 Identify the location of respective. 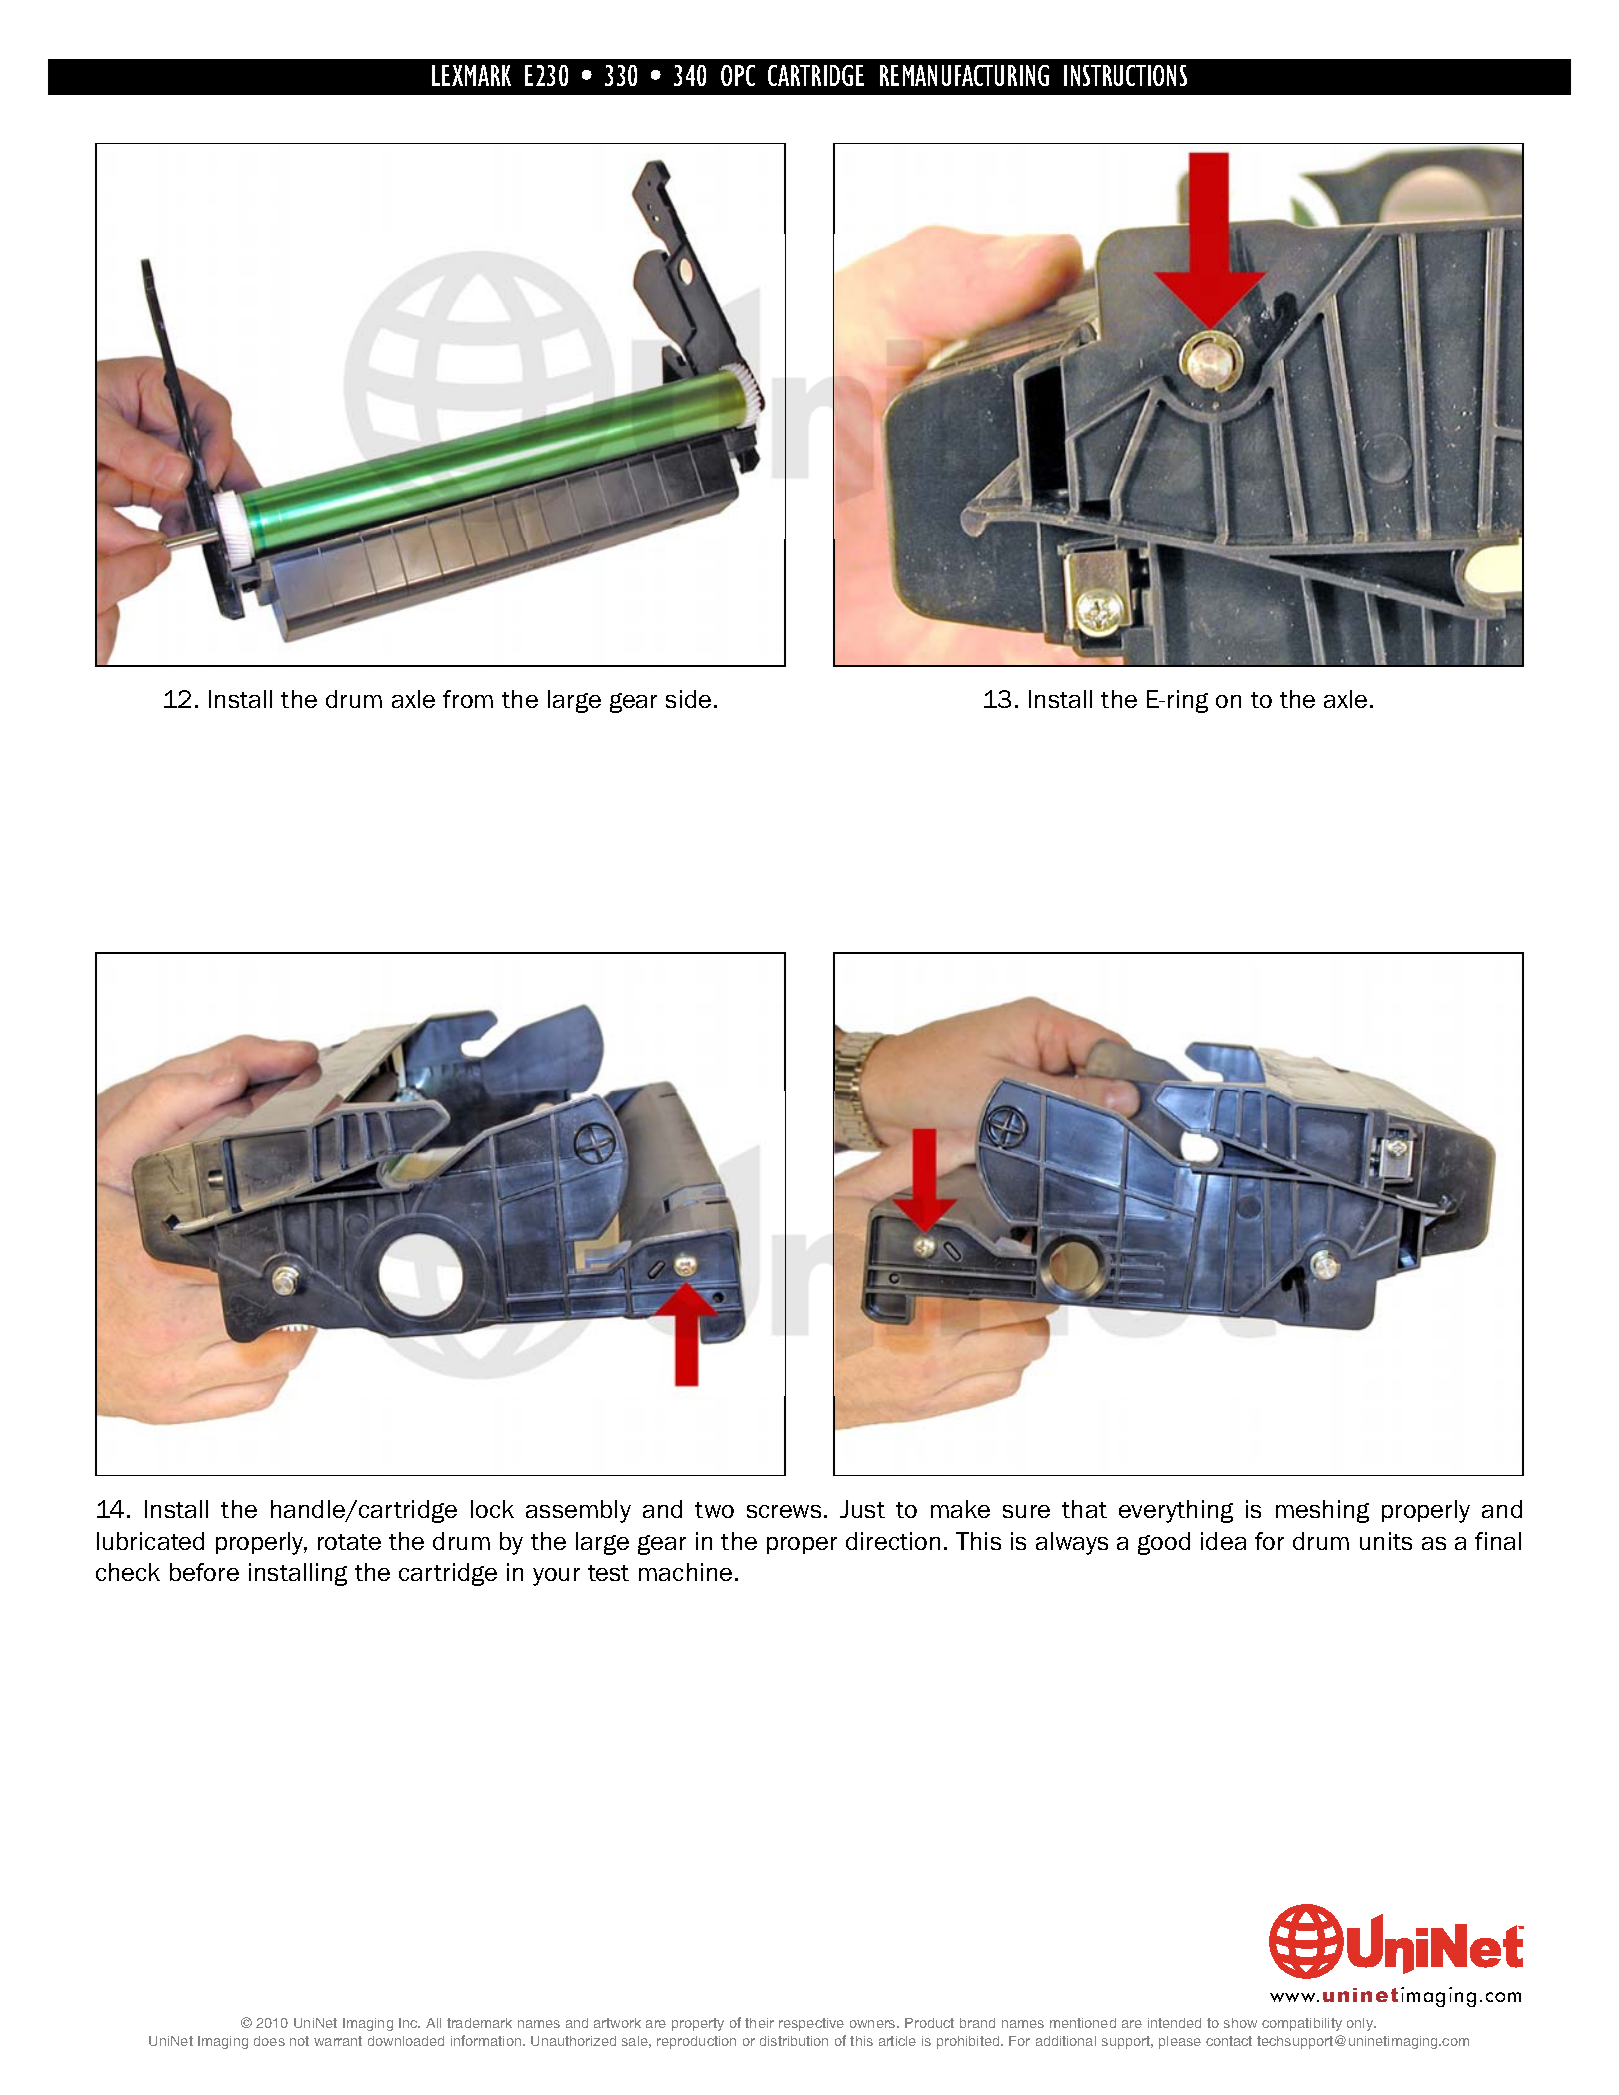
(811, 2024).
